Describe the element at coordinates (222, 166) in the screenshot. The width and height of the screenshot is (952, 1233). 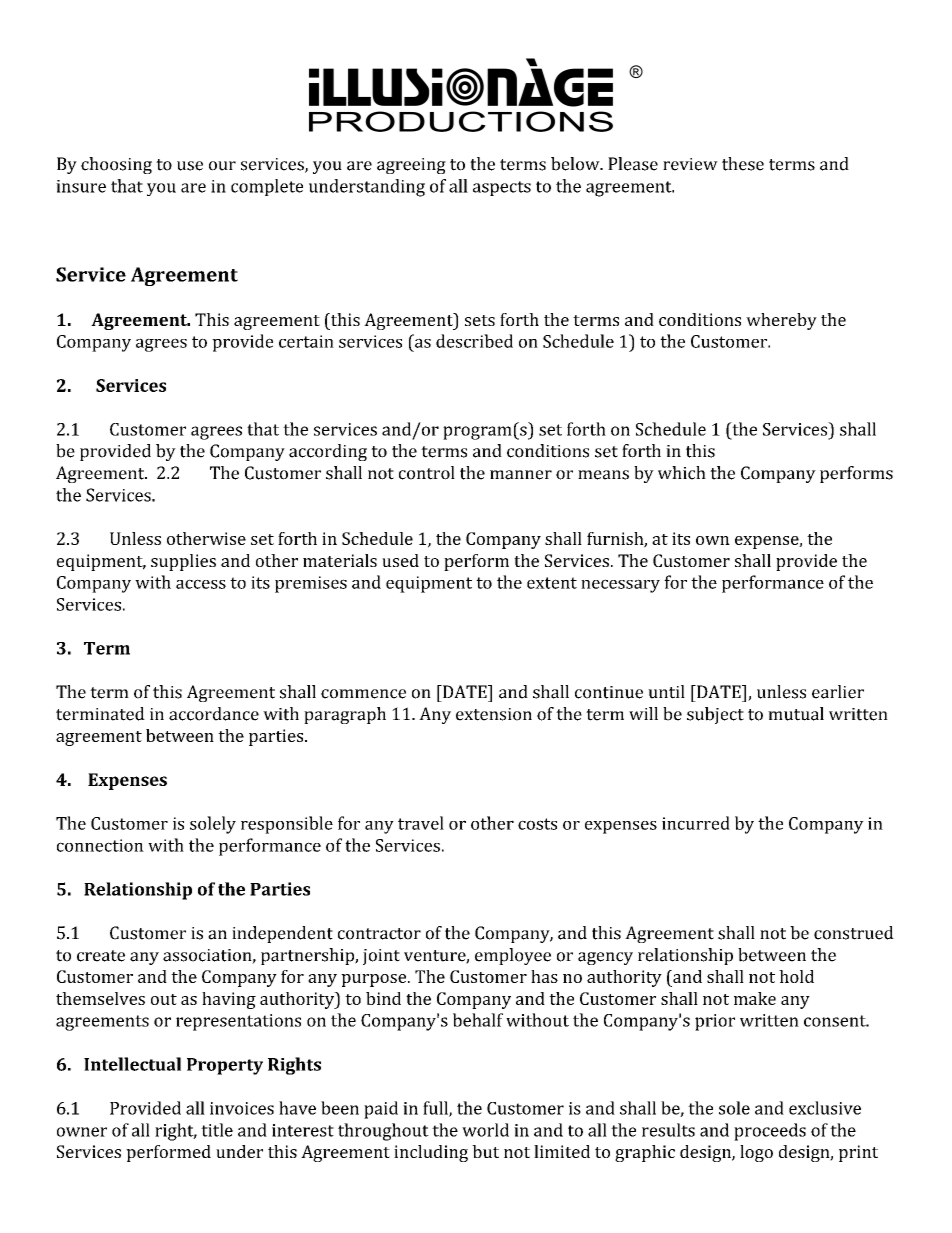
I see `our` at that location.
